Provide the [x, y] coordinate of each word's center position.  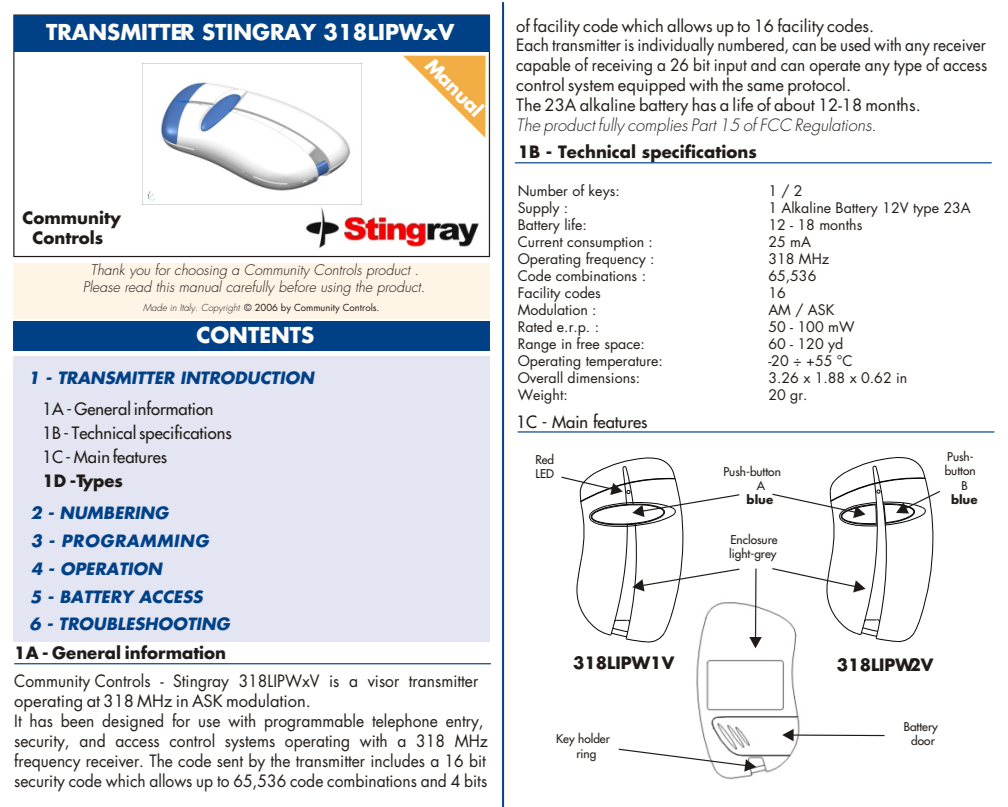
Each [532, 44]
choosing [201, 272]
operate [835, 69]
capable [543, 67]
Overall [540, 376]
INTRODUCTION [248, 378]
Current [540, 241]
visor [383, 681]
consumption [605, 245]
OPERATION [112, 569]
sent [230, 761]
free [588, 342]
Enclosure [754, 538]
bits [476, 780]
